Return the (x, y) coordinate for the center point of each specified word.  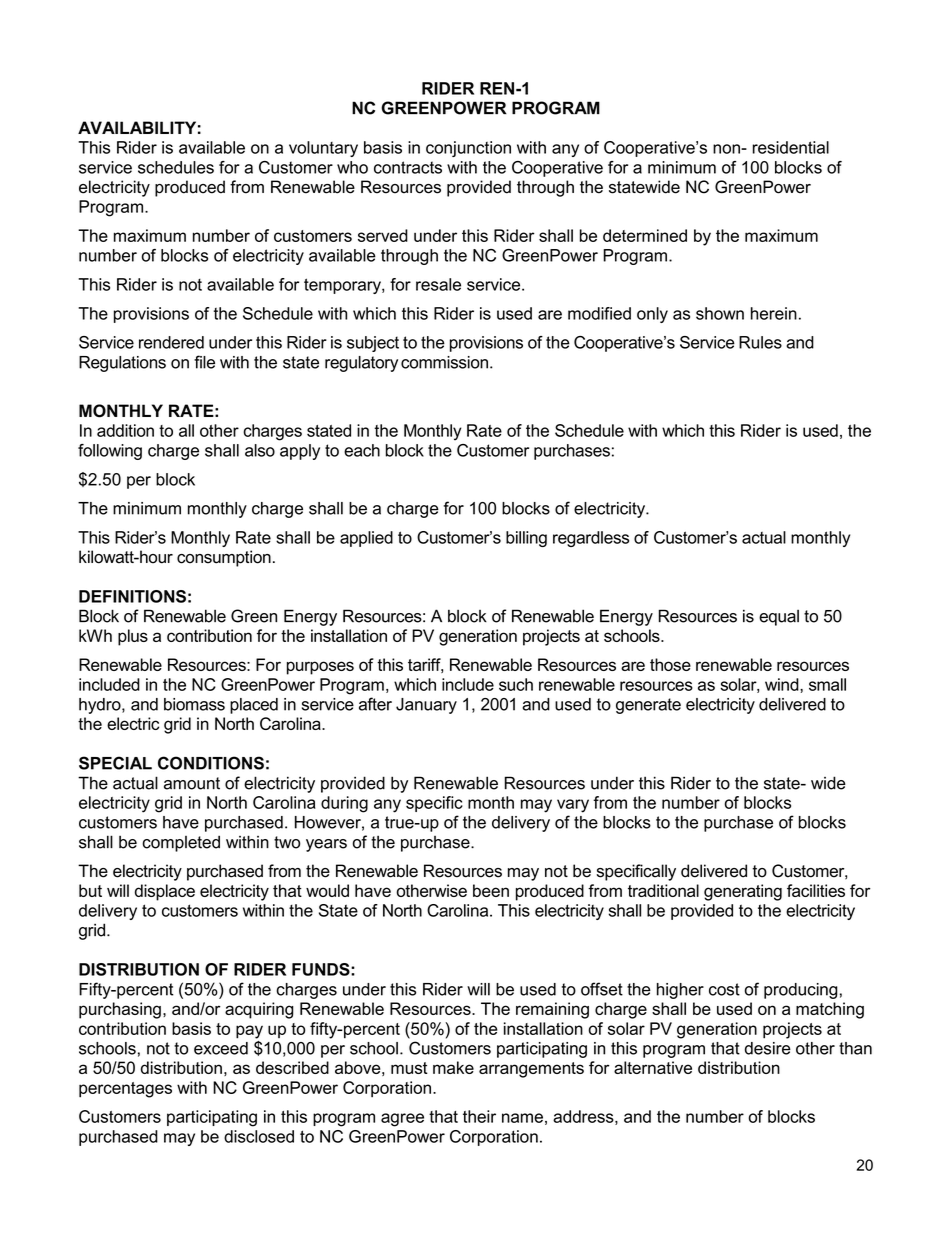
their (479, 1116)
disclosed (259, 1136)
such (516, 684)
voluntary (323, 149)
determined (645, 235)
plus (133, 637)
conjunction (468, 149)
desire (768, 1048)
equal (779, 618)
